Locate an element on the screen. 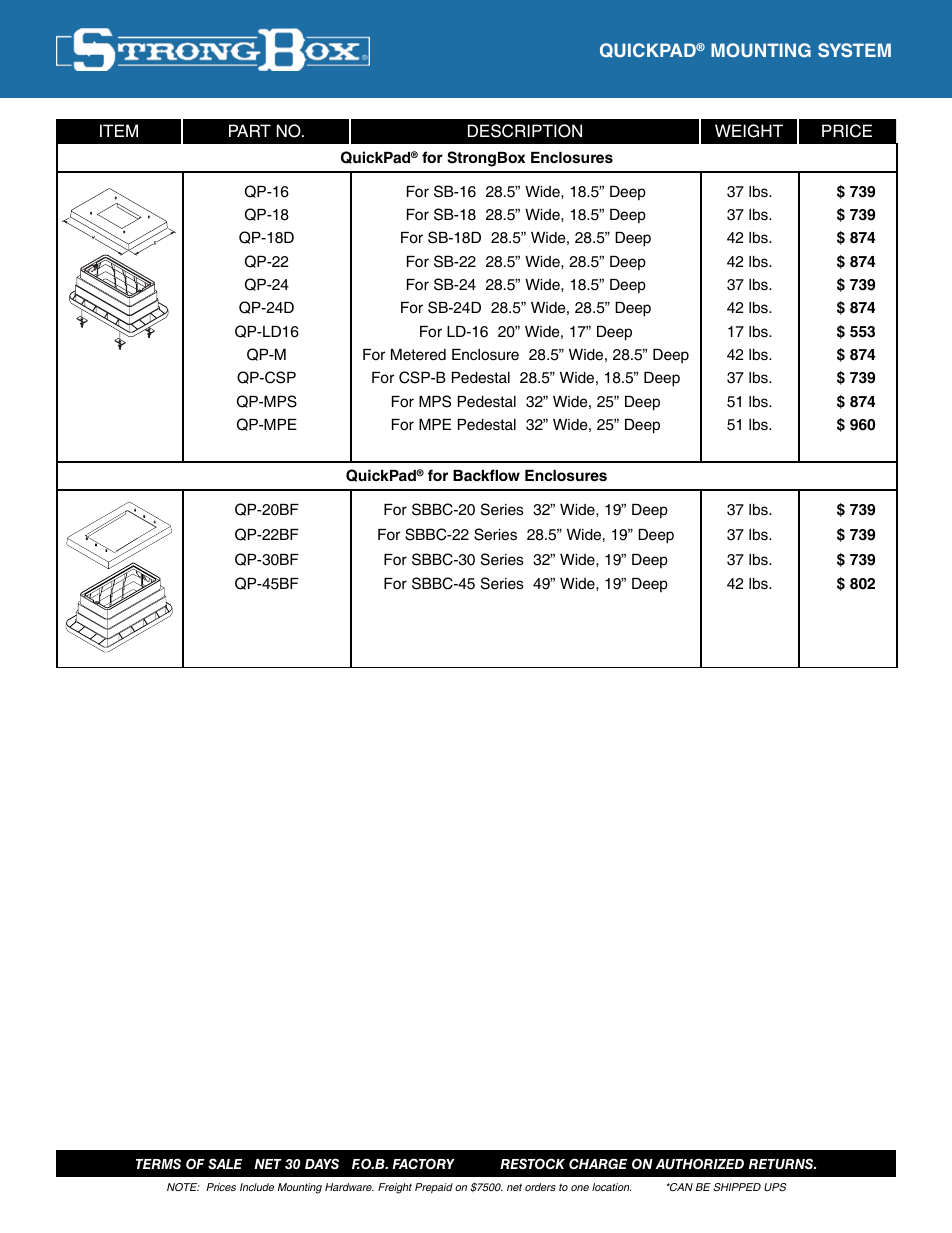  RESTOCK is located at coordinates (532, 1164).
